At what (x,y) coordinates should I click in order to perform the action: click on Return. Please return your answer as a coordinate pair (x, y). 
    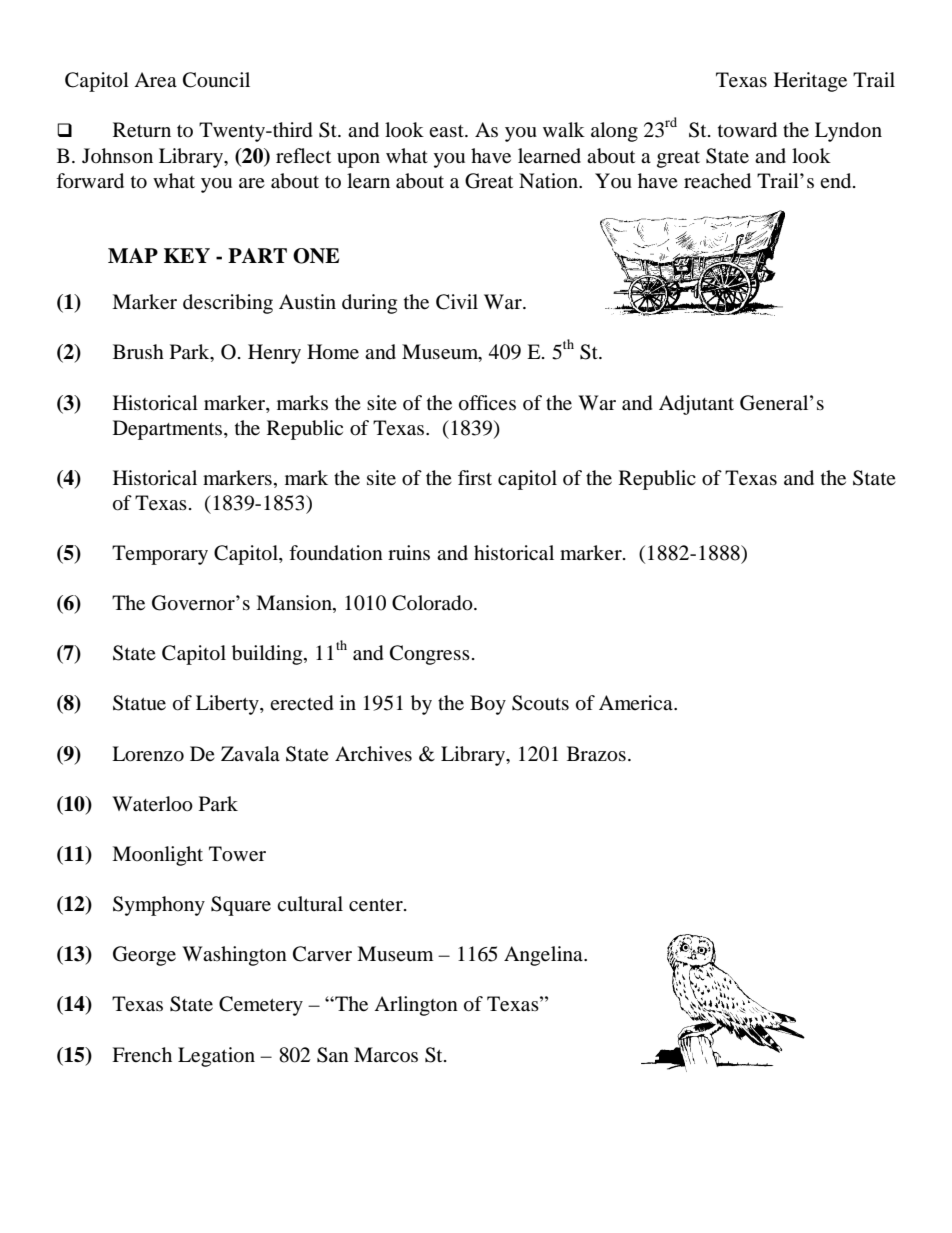
    Looking at the image, I should click on (142, 130).
